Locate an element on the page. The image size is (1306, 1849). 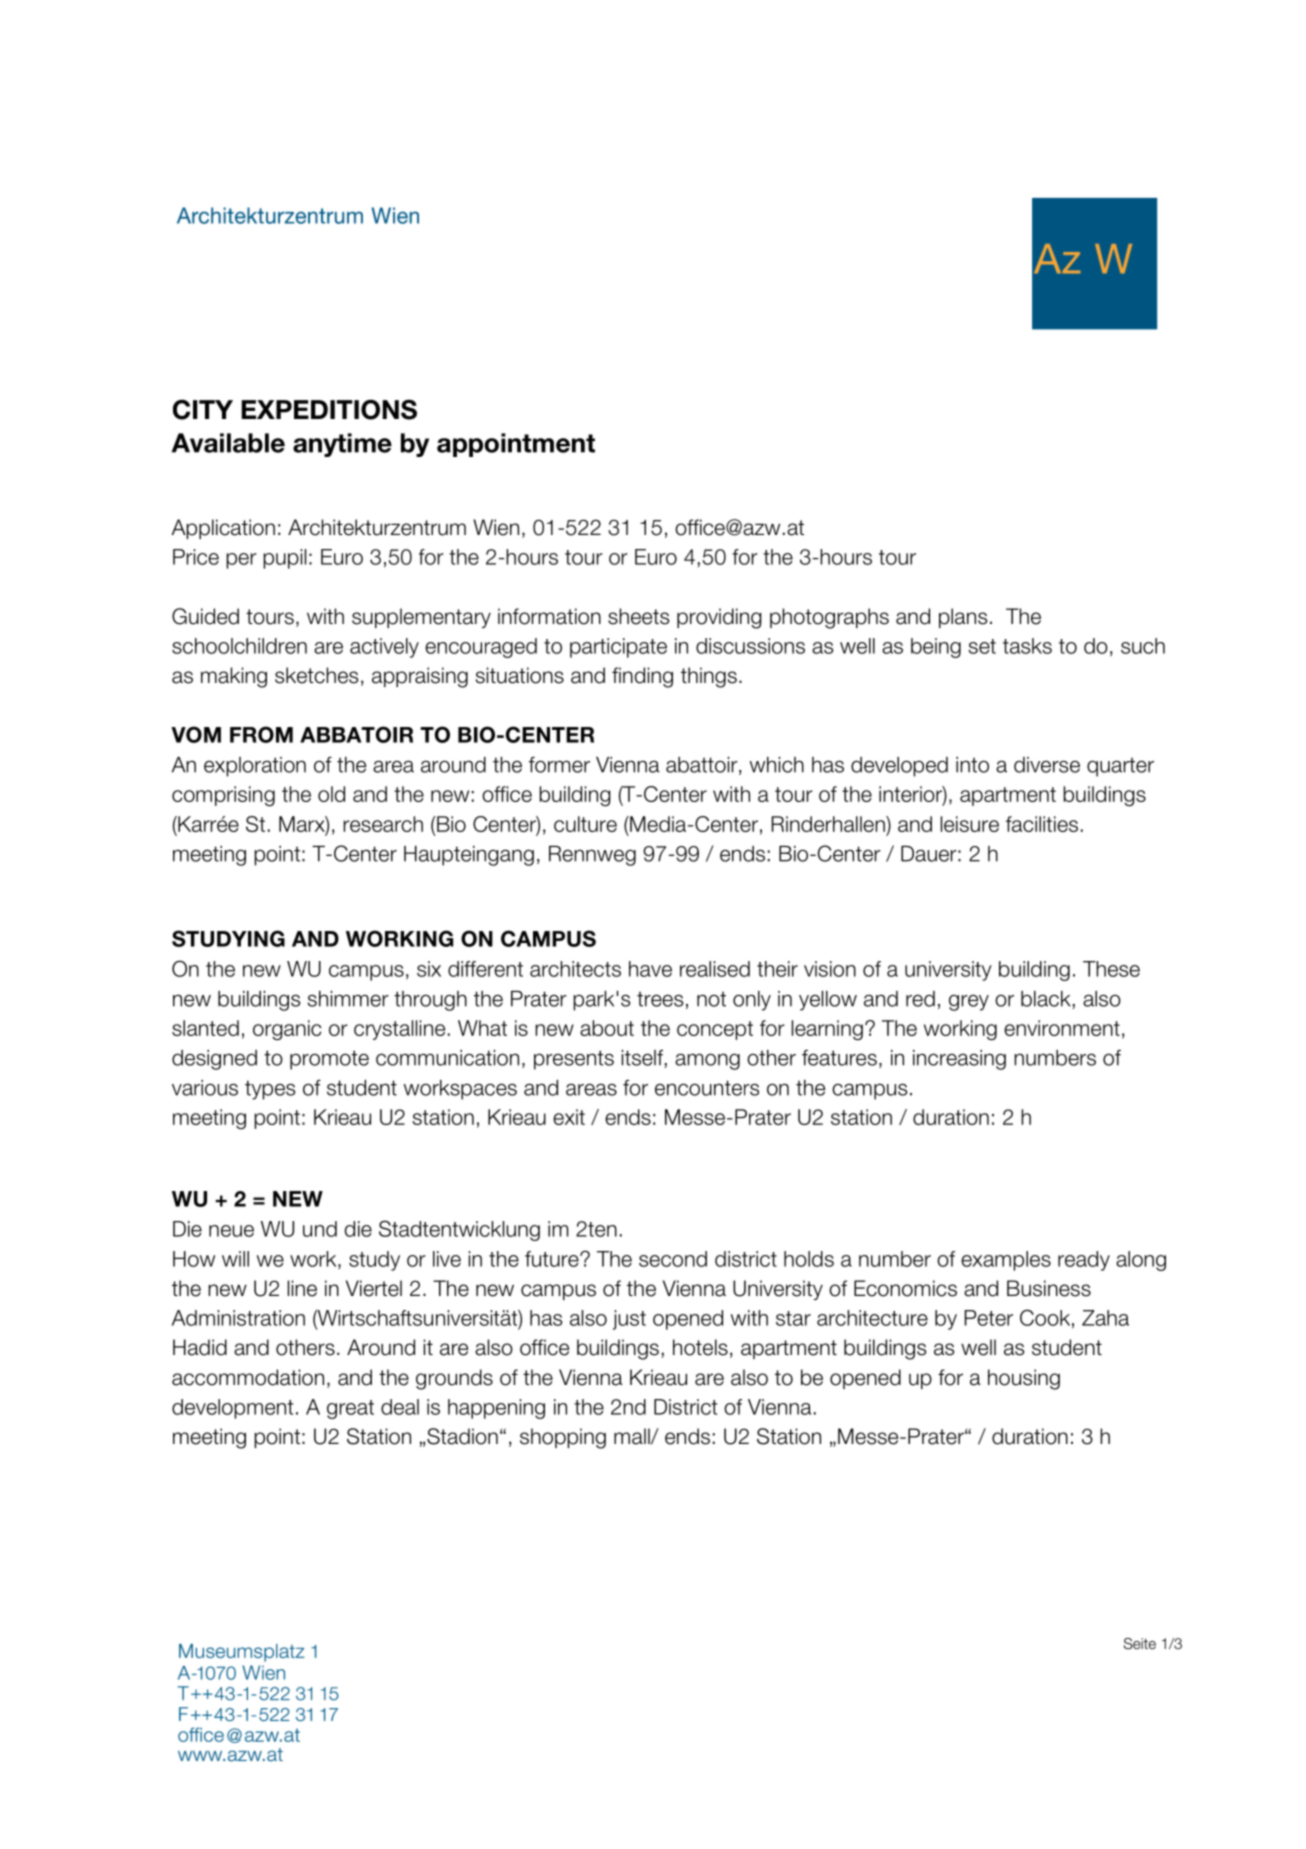
making is located at coordinates (234, 677).
